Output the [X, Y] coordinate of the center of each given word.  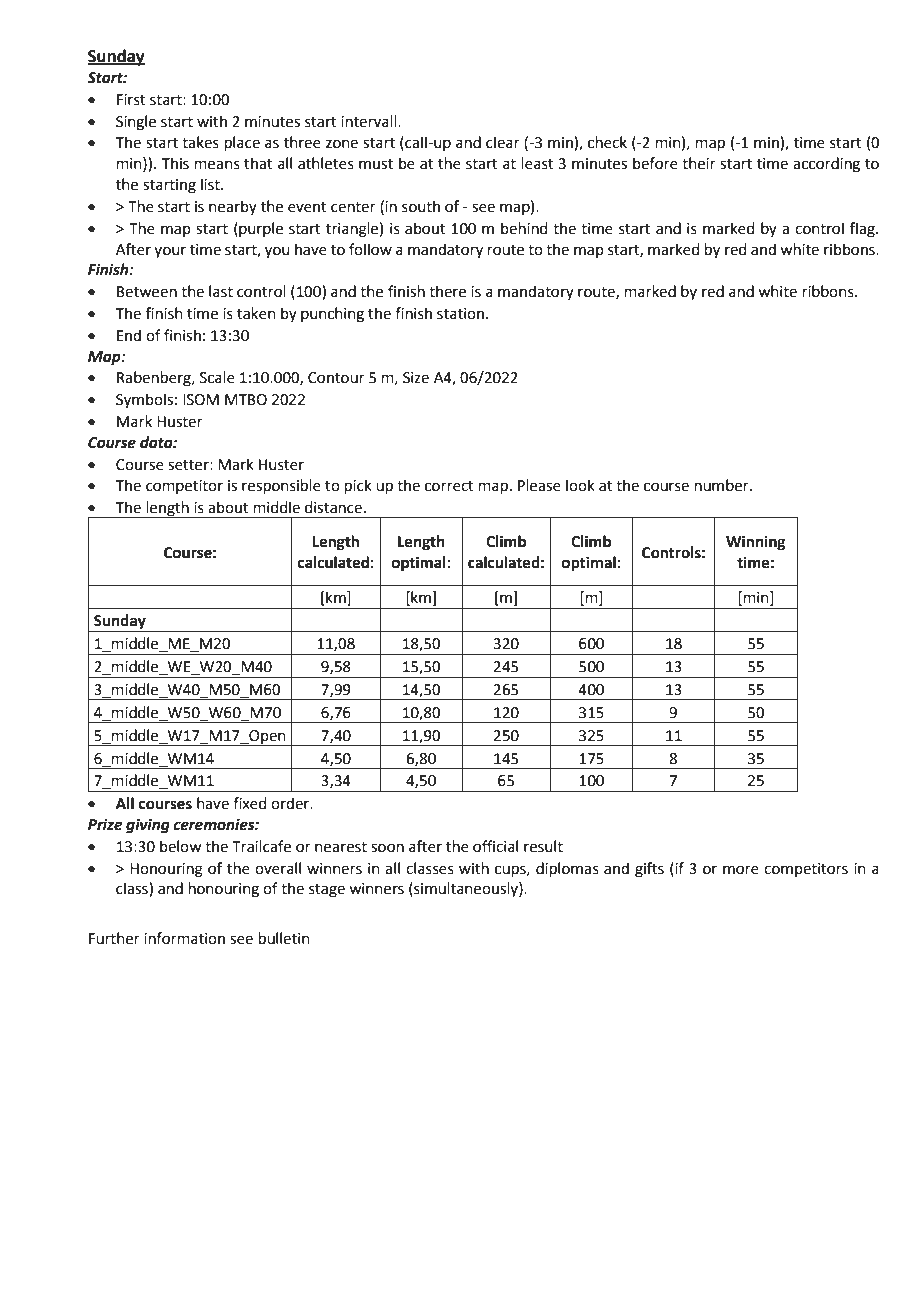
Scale [217, 377]
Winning [756, 543]
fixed [250, 803]
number [723, 485]
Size [416, 378]
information [184, 938]
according [826, 165]
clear [503, 142]
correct [449, 486]
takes [200, 142]
